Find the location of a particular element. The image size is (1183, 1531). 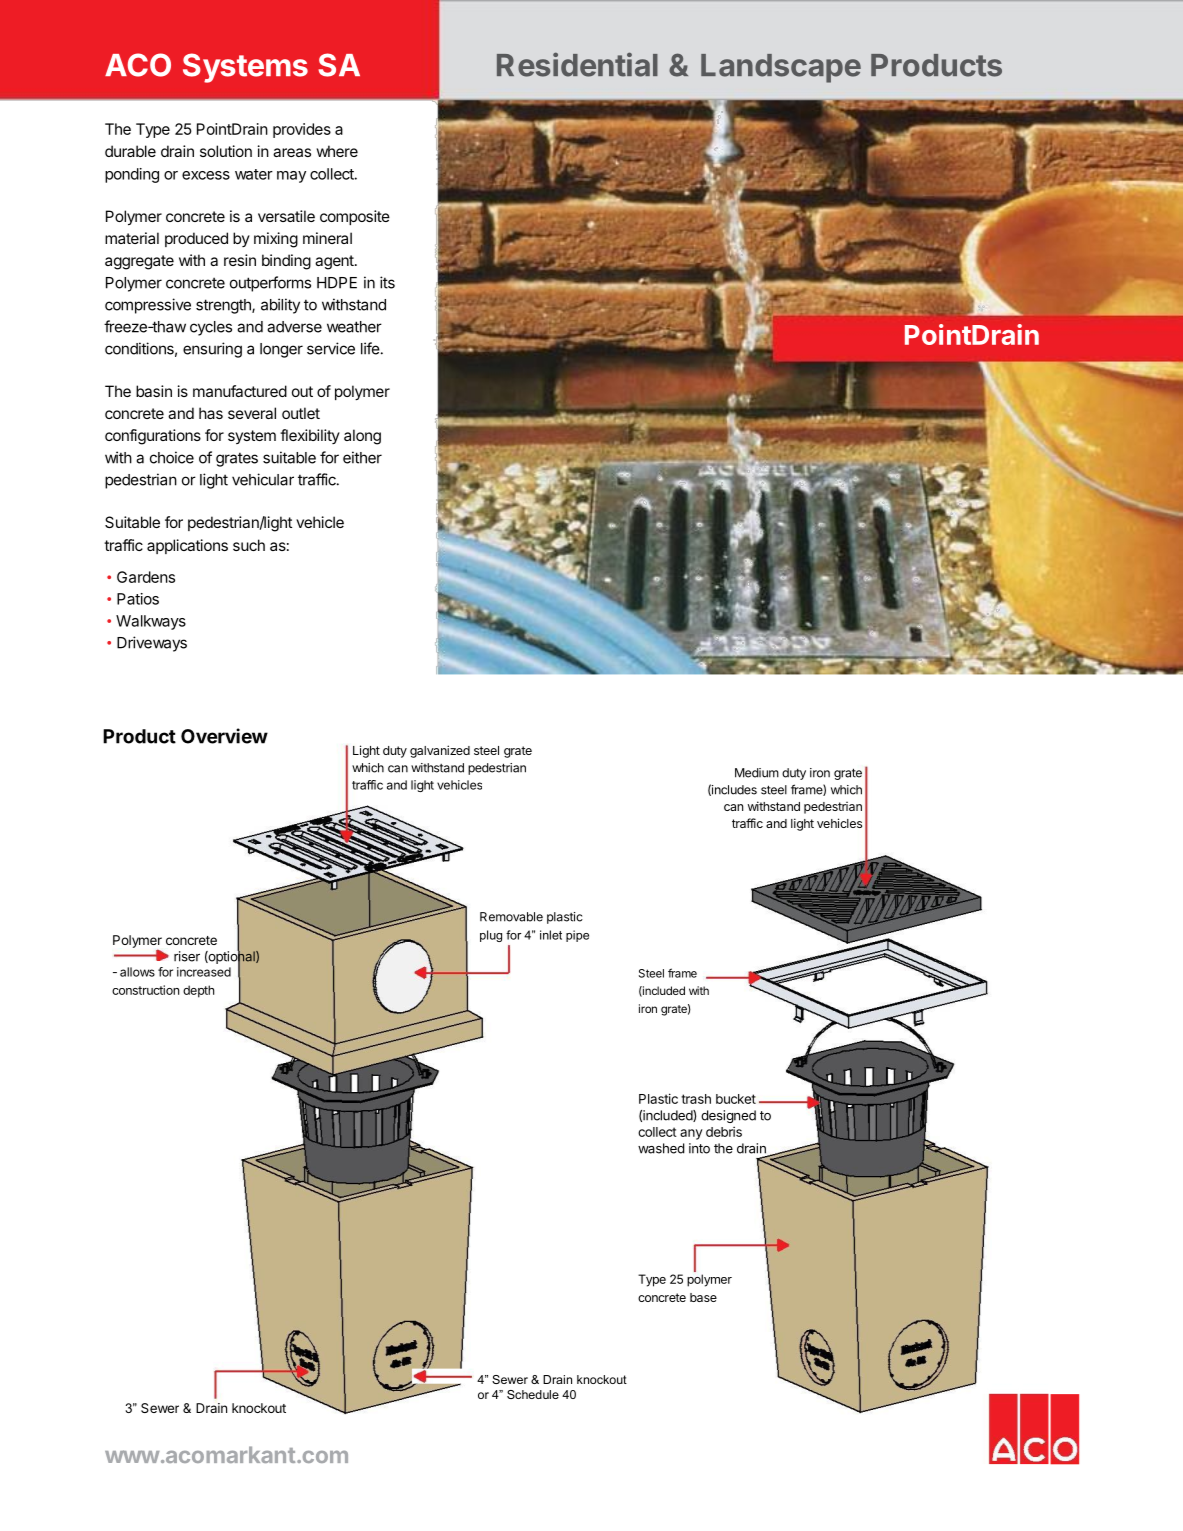

depth is located at coordinates (198, 991).
